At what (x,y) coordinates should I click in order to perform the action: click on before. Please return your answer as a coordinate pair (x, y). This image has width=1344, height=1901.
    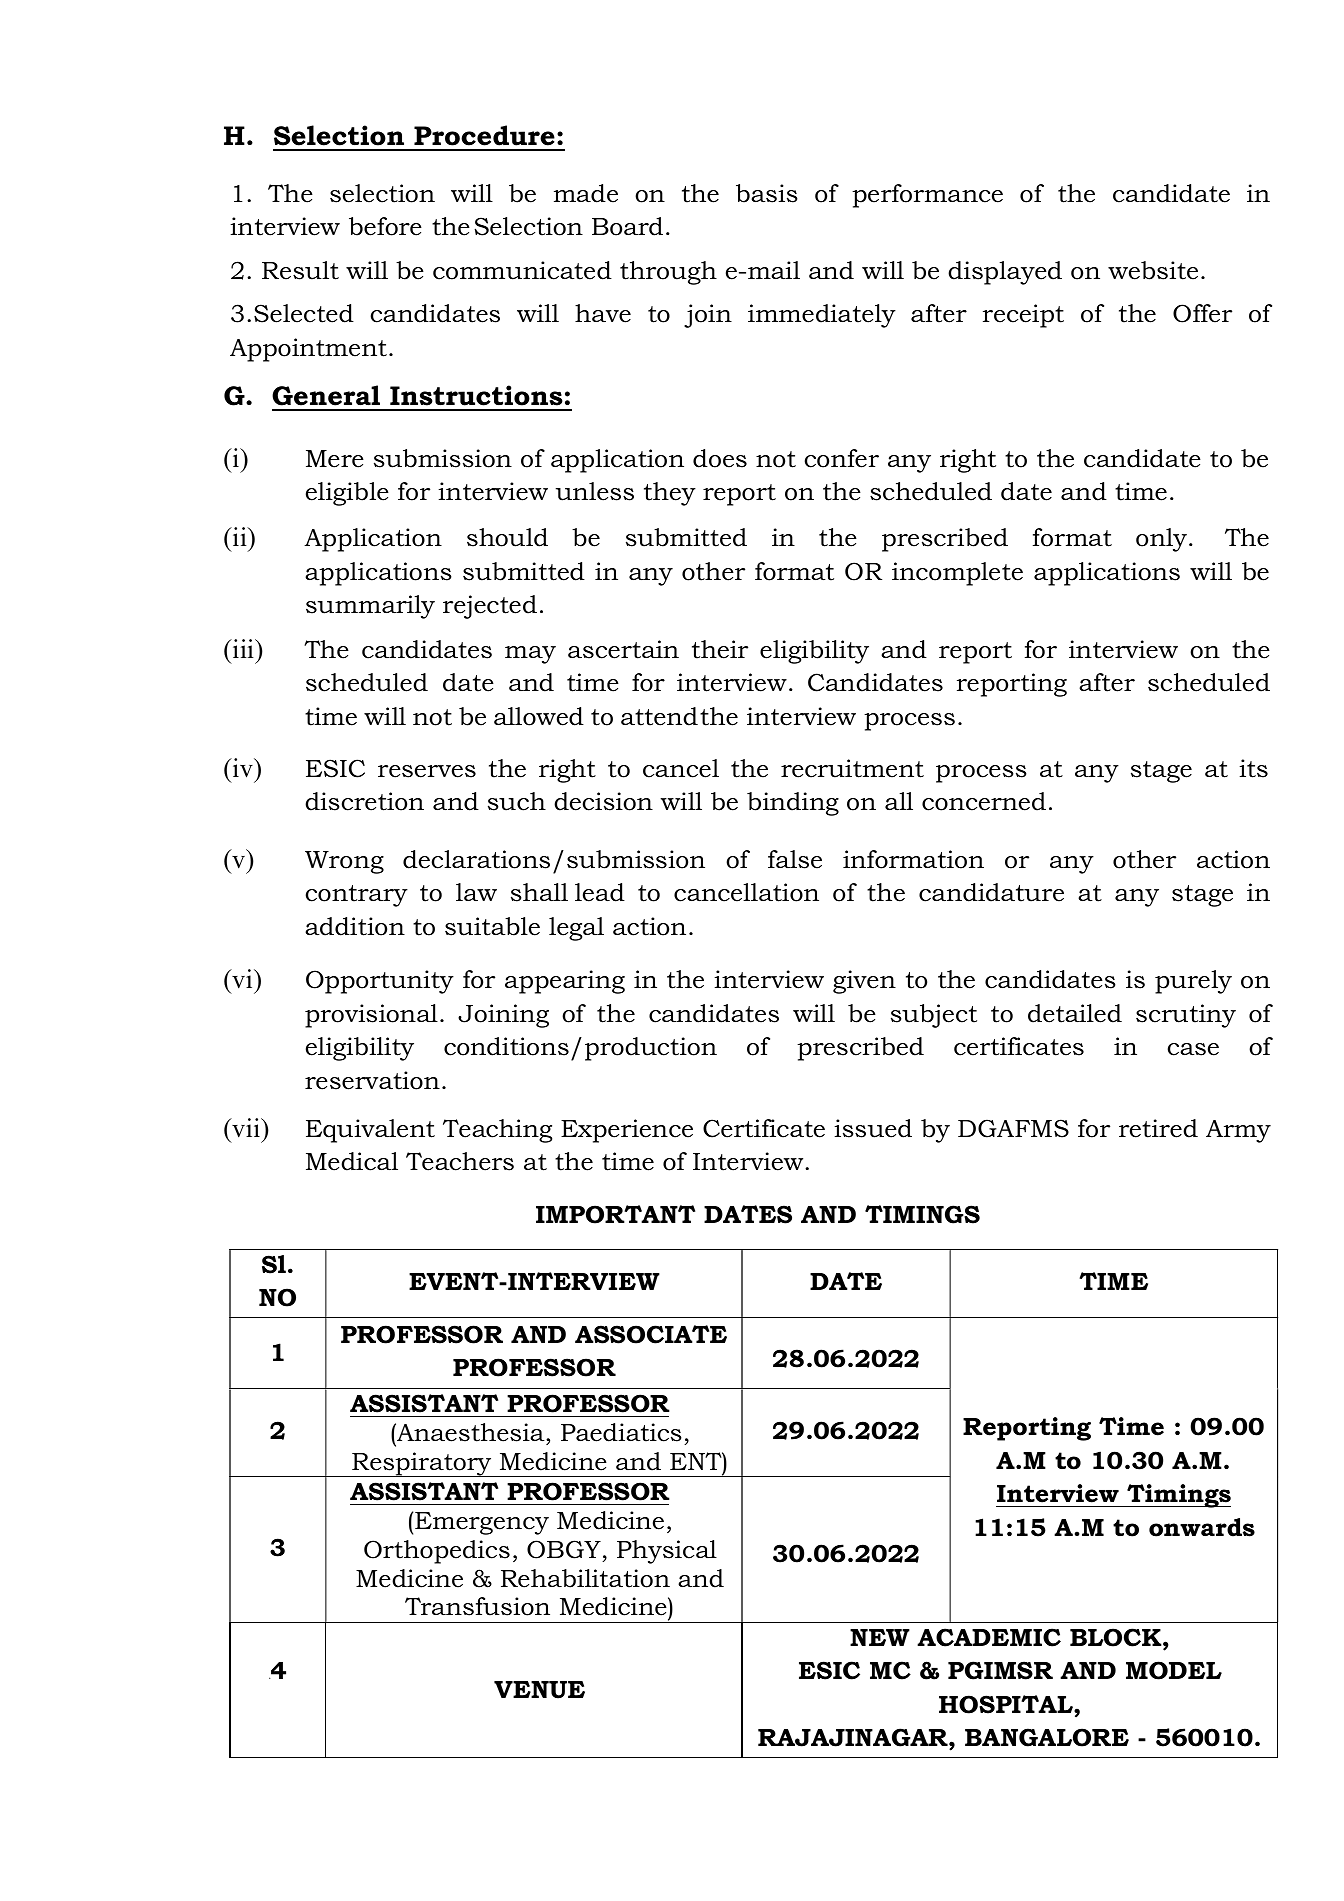
    Looking at the image, I should click on (385, 226).
